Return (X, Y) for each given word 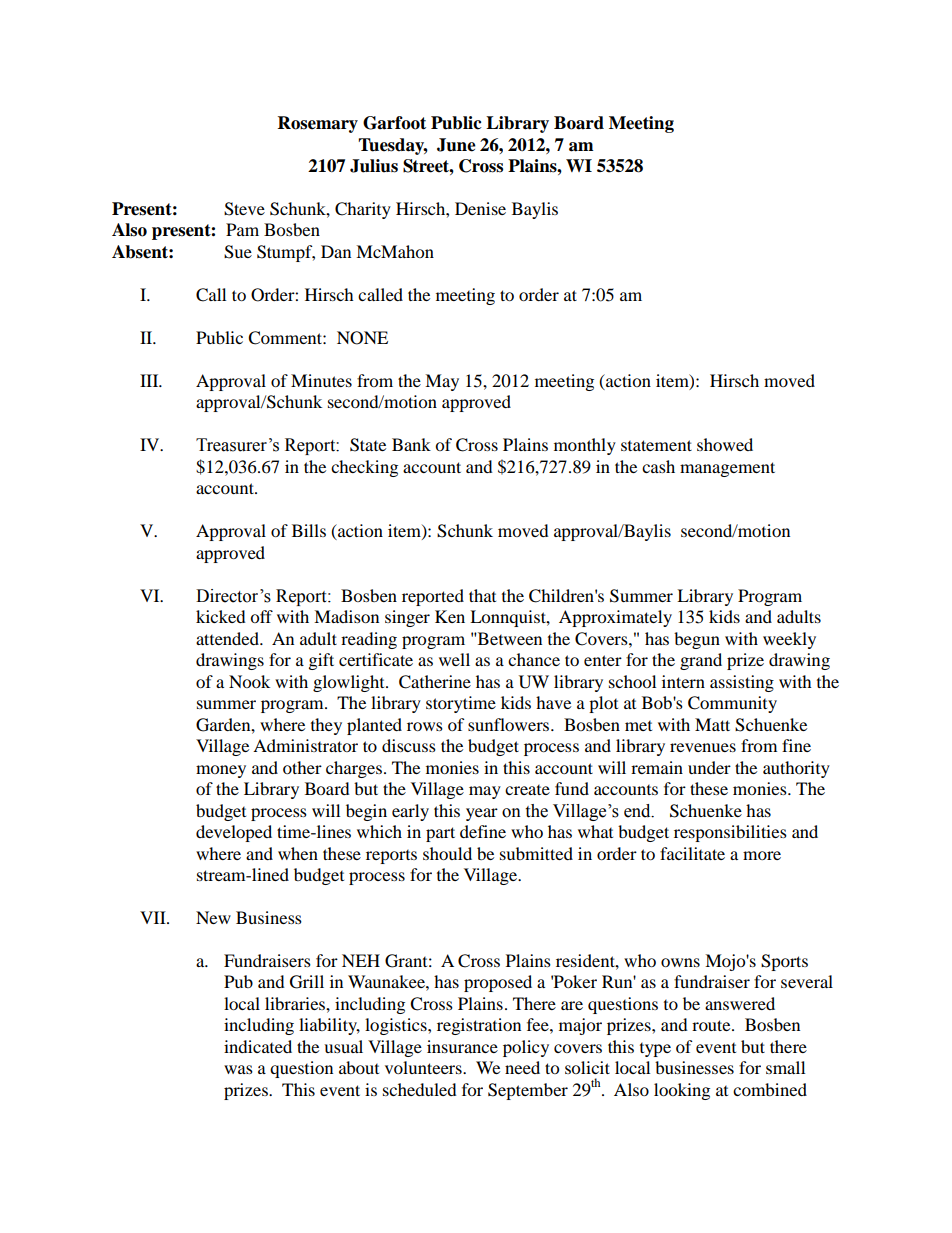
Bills (309, 530)
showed (725, 444)
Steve (244, 209)
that (482, 595)
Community (732, 704)
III (150, 380)
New (213, 917)
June (456, 145)
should (447, 853)
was (238, 1069)
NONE (362, 338)
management (727, 469)
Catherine (435, 682)
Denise (480, 208)
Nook (249, 681)
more (762, 855)
